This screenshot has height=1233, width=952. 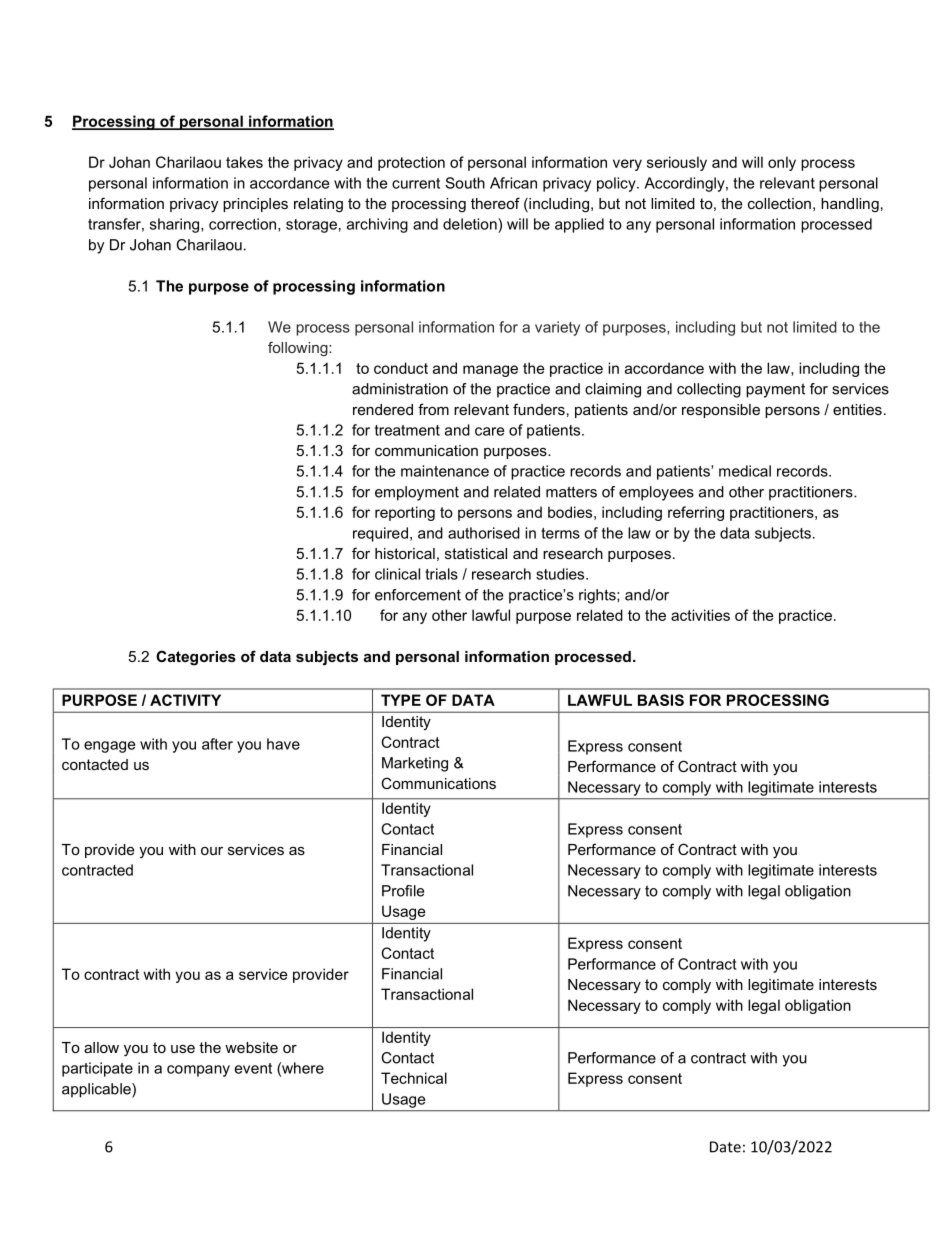 What do you see at coordinates (465, 183) in the screenshot?
I see `South` at bounding box center [465, 183].
